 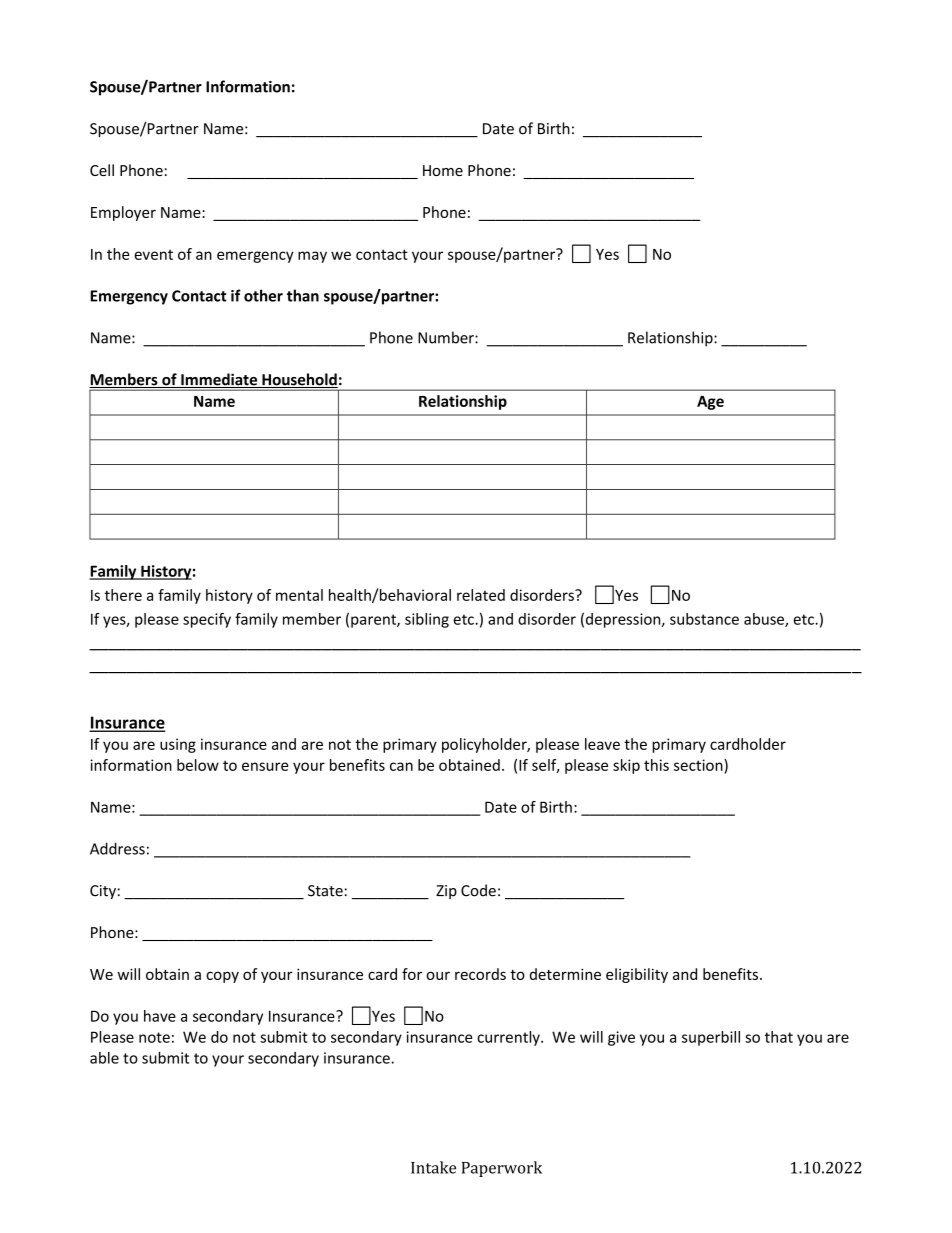 What do you see at coordinates (219, 380) in the page?
I see `Immediate` at bounding box center [219, 380].
